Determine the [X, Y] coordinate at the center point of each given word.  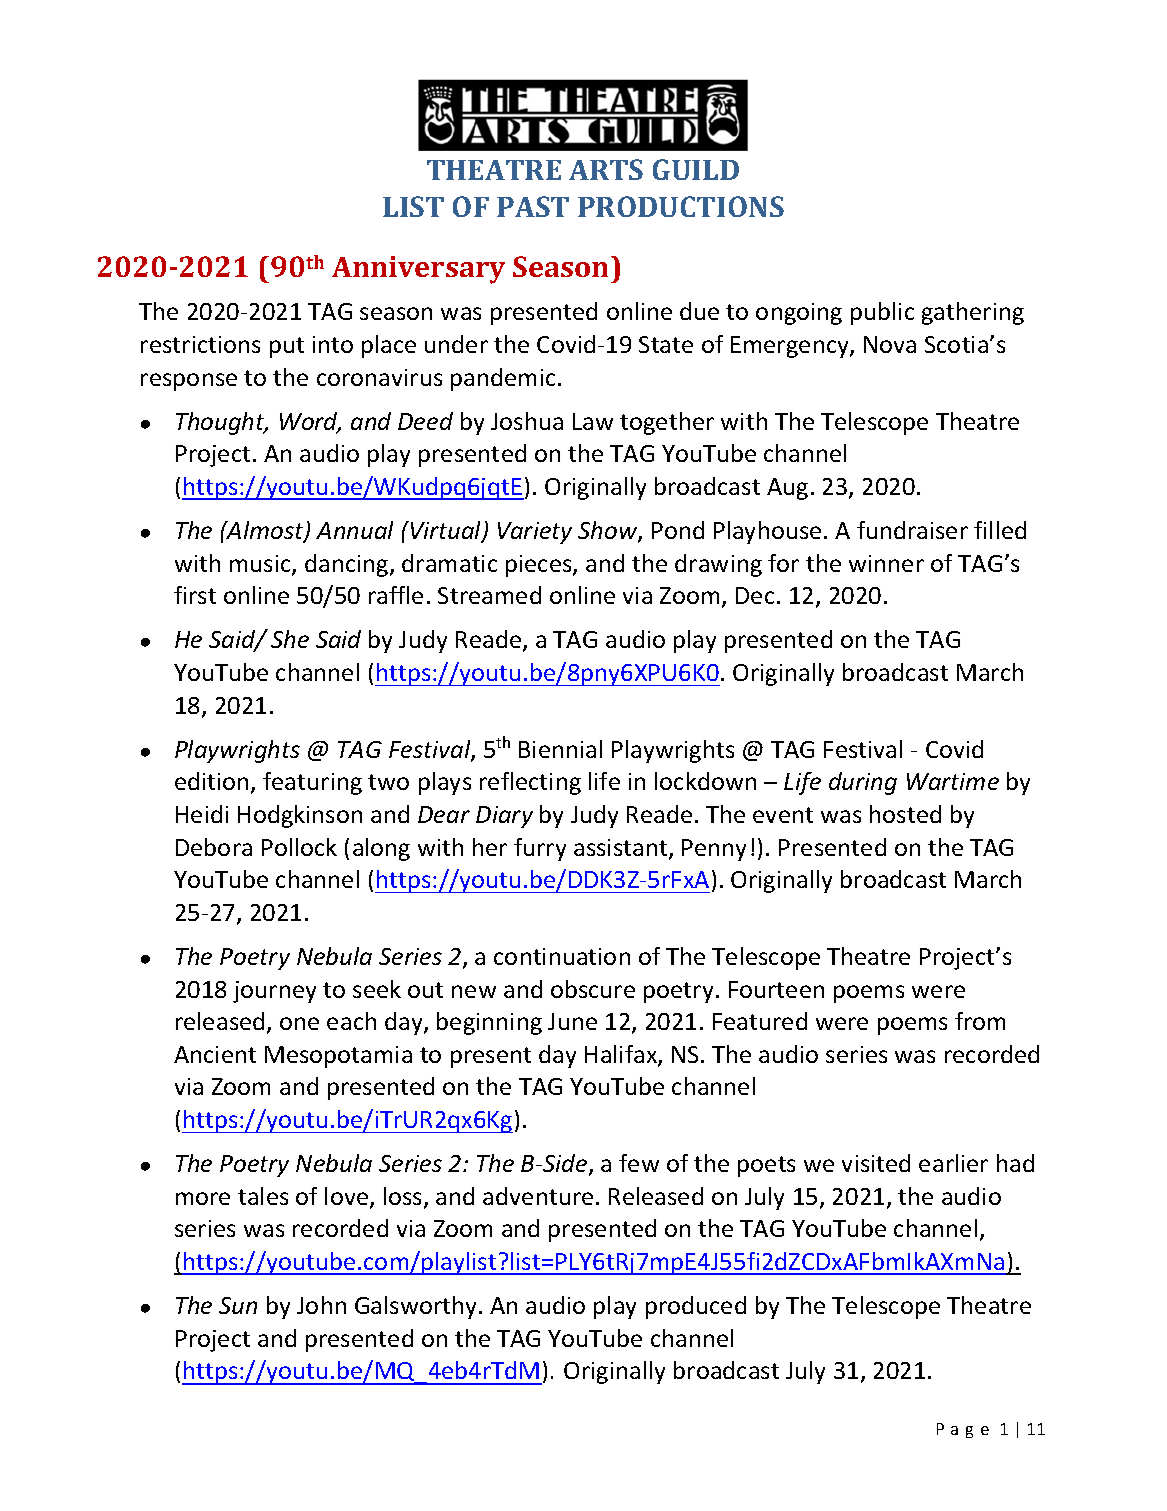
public [882, 313]
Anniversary [418, 270]
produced [696, 1307]
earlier [953, 1163]
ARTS [606, 169]
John [321, 1305]
